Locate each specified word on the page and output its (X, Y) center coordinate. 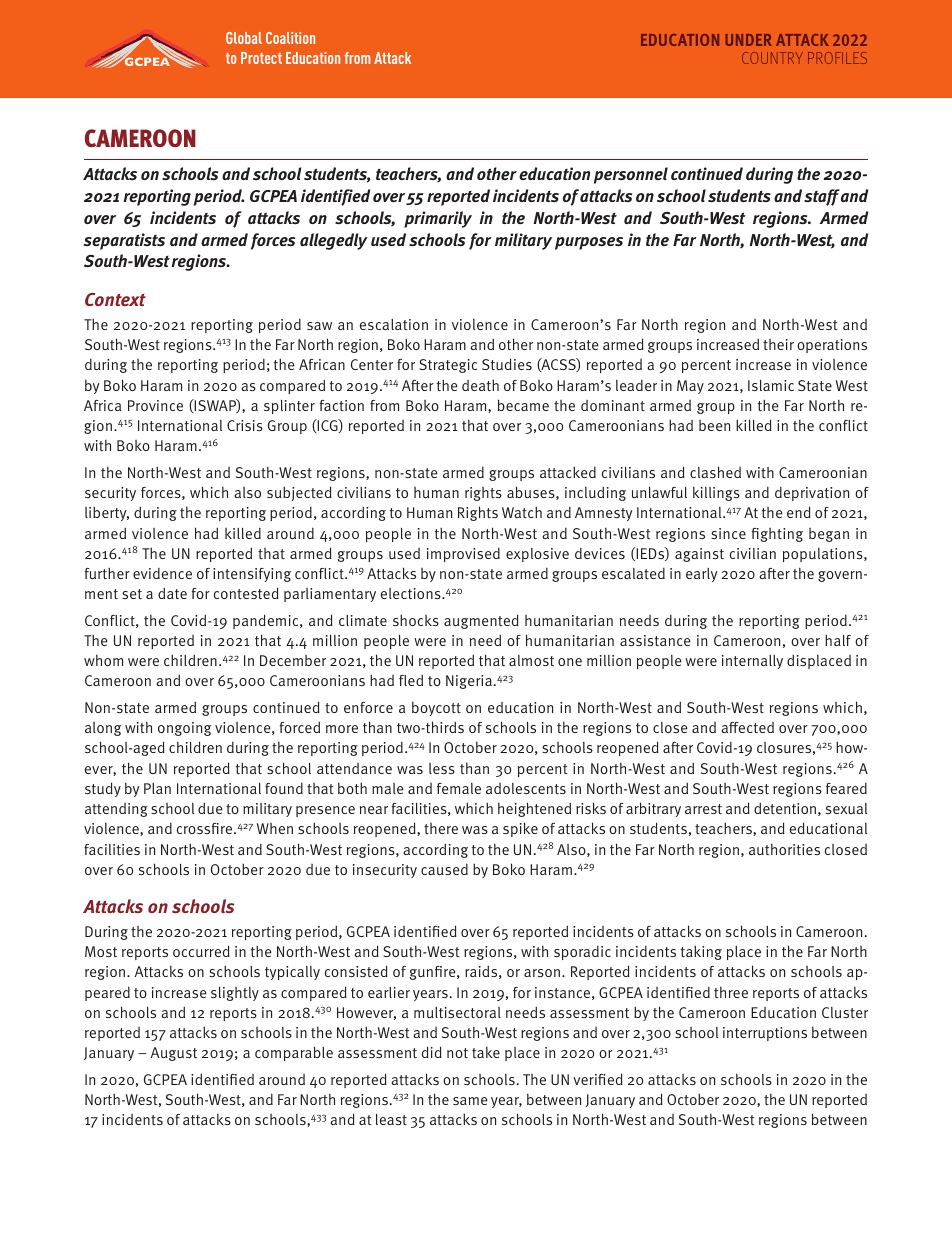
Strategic (448, 366)
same (470, 1101)
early (701, 575)
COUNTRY (772, 58)
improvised (463, 554)
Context (115, 299)
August (174, 1054)
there (441, 828)
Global (244, 38)
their (778, 344)
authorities (784, 849)
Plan (157, 788)
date (172, 593)
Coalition (290, 38)
